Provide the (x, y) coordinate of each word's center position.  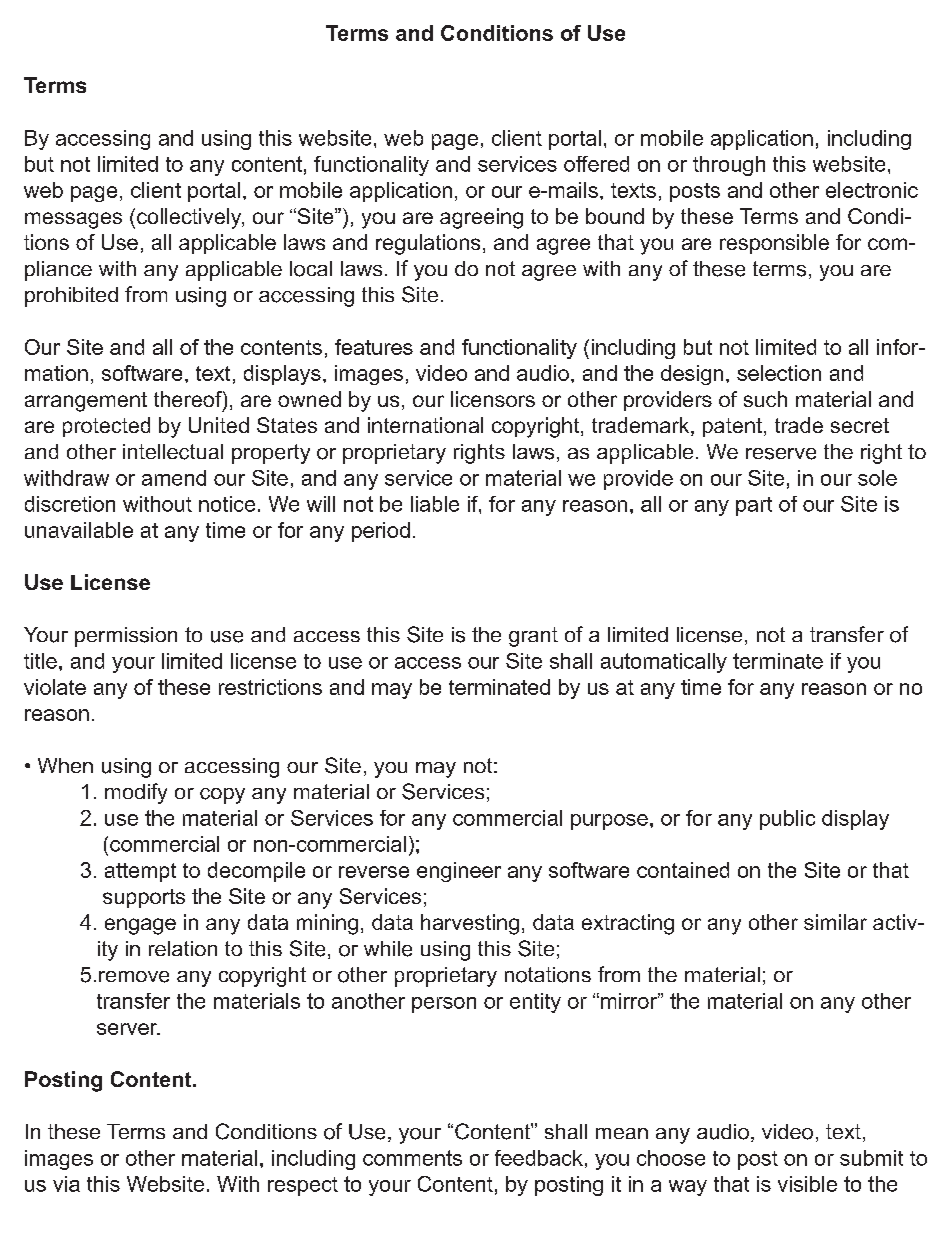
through (729, 166)
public (787, 820)
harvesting (470, 924)
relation (183, 948)
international (425, 425)
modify (136, 793)
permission (126, 637)
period (381, 532)
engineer (459, 872)
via (66, 1184)
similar (835, 922)
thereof (189, 400)
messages (73, 220)
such (765, 399)
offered (596, 164)
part (754, 506)
